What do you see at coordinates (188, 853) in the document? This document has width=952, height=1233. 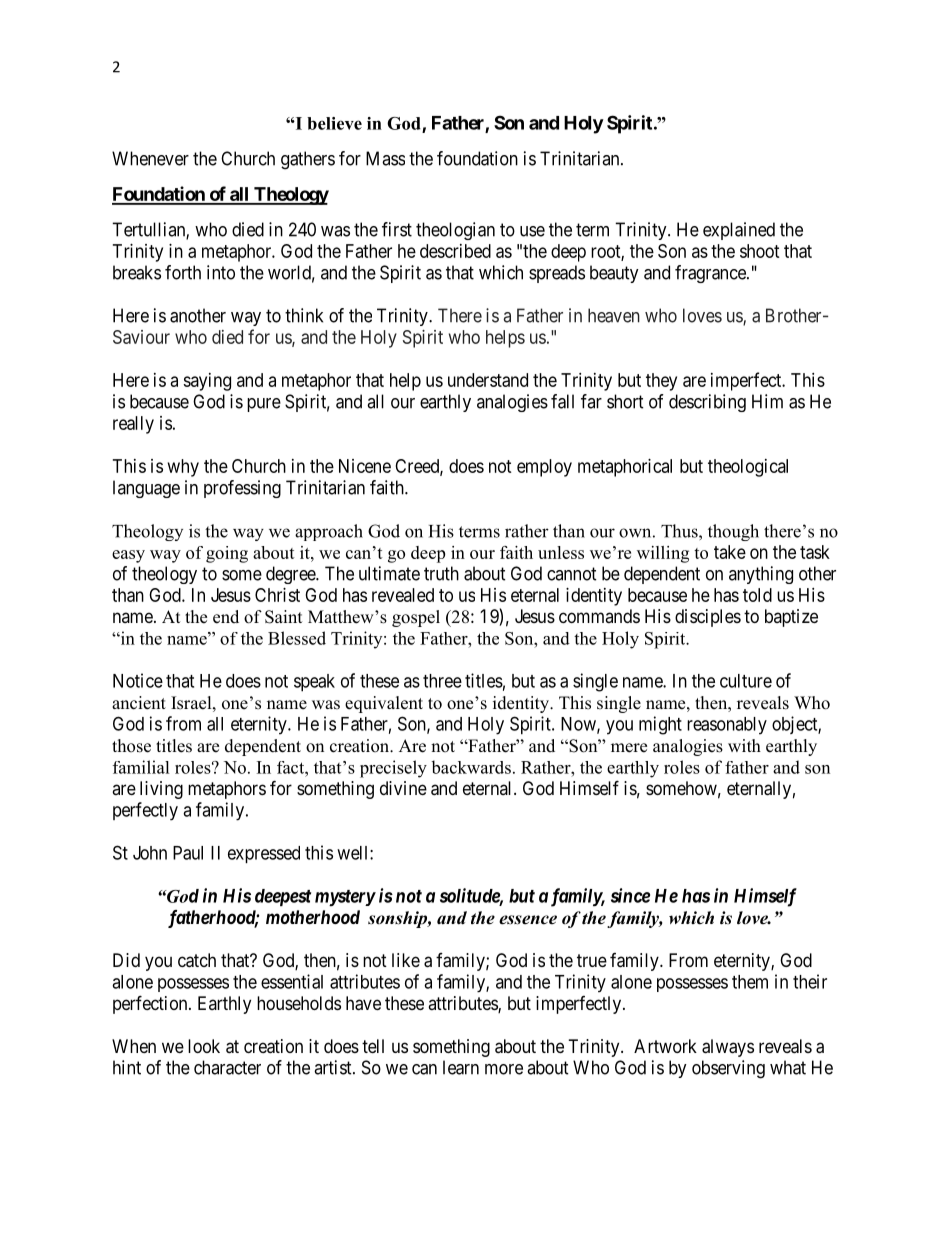 I see `Paul` at bounding box center [188, 853].
